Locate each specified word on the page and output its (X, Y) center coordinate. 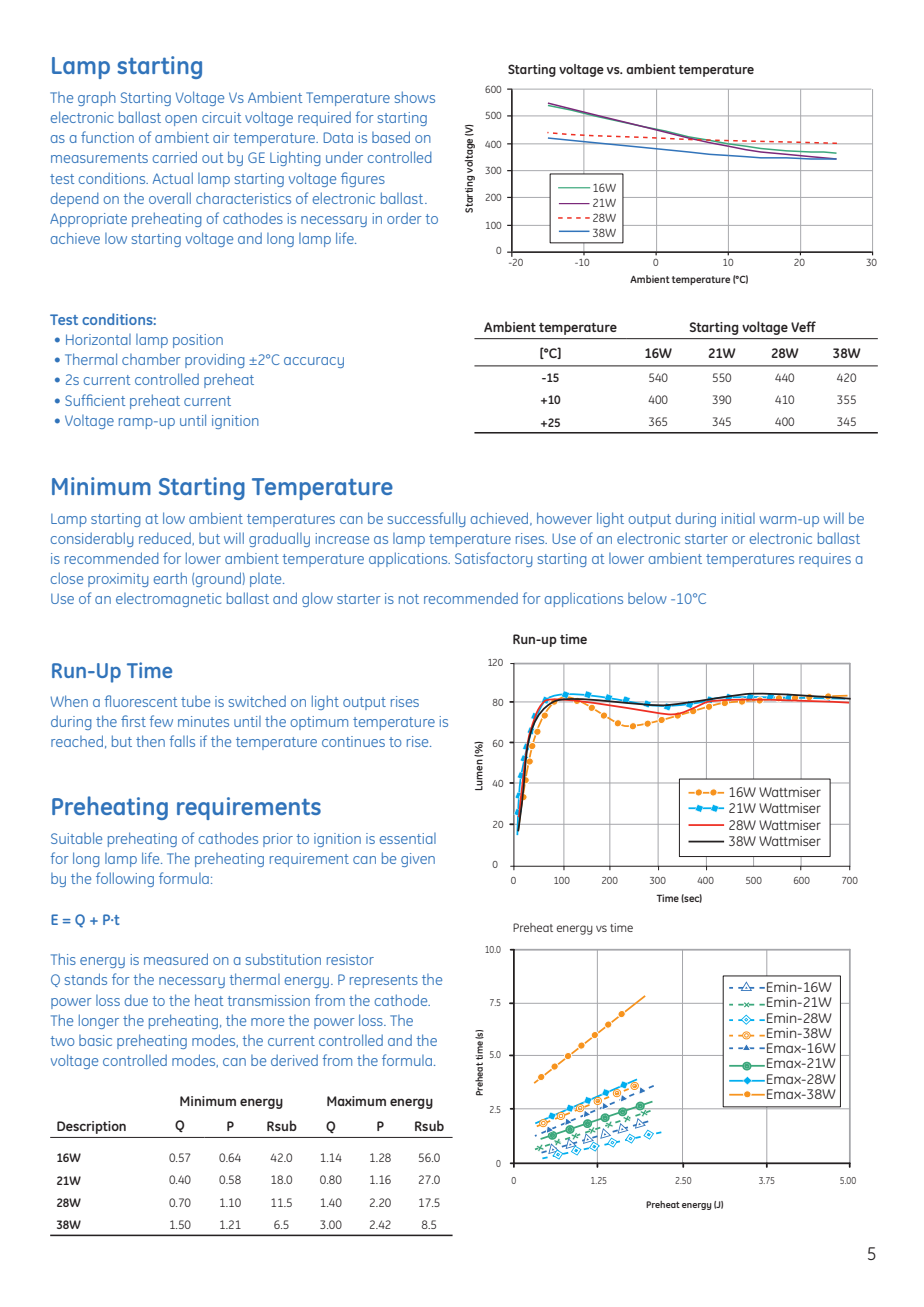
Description (91, 1127)
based (391, 137)
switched (257, 701)
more (267, 1022)
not (409, 599)
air (221, 137)
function (107, 137)
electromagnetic (168, 600)
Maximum (356, 1101)
